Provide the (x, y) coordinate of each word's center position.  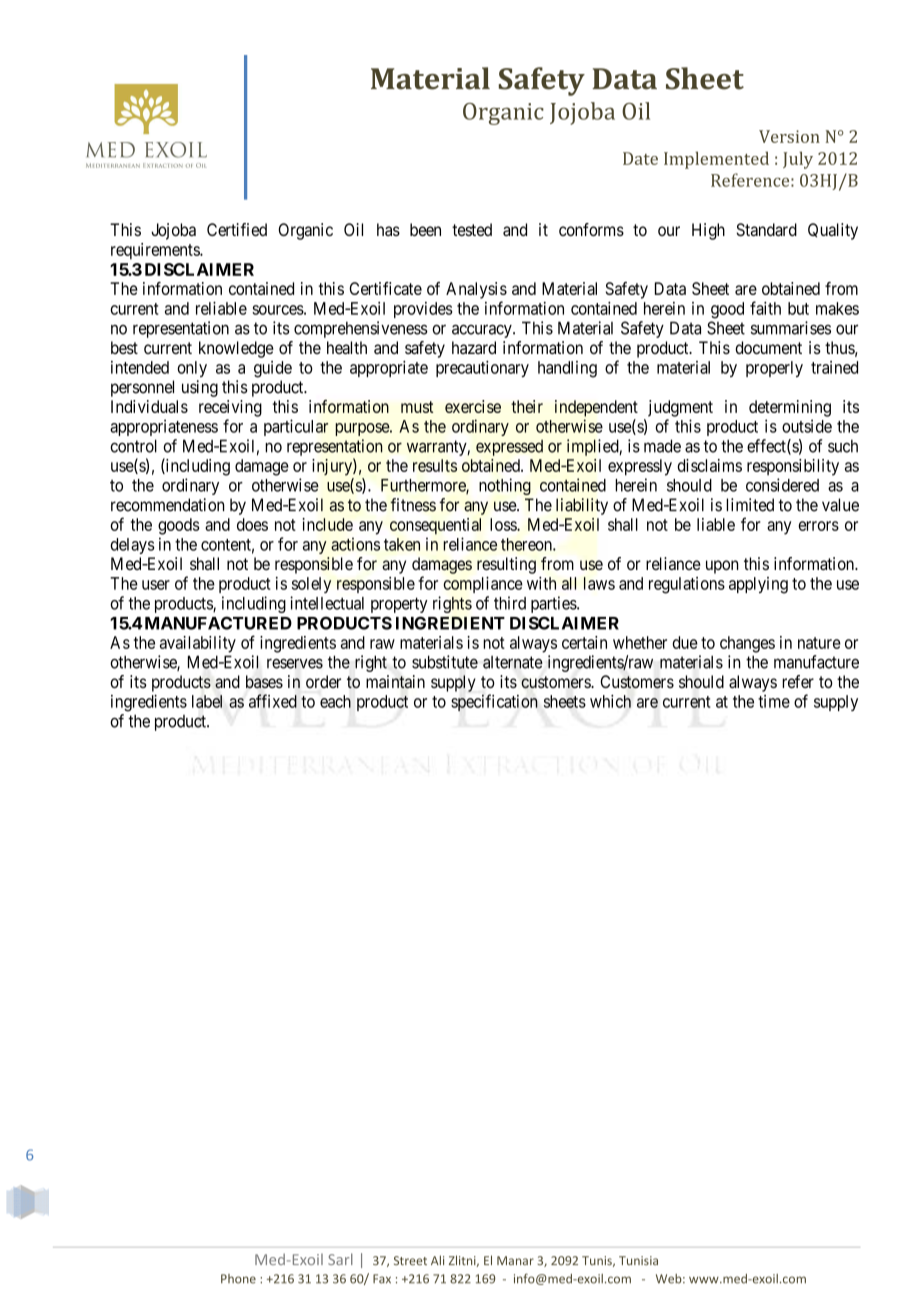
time (774, 701)
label (207, 701)
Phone (238, 1279)
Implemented (716, 160)
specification (494, 702)
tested (472, 229)
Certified (237, 229)
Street (410, 1260)
